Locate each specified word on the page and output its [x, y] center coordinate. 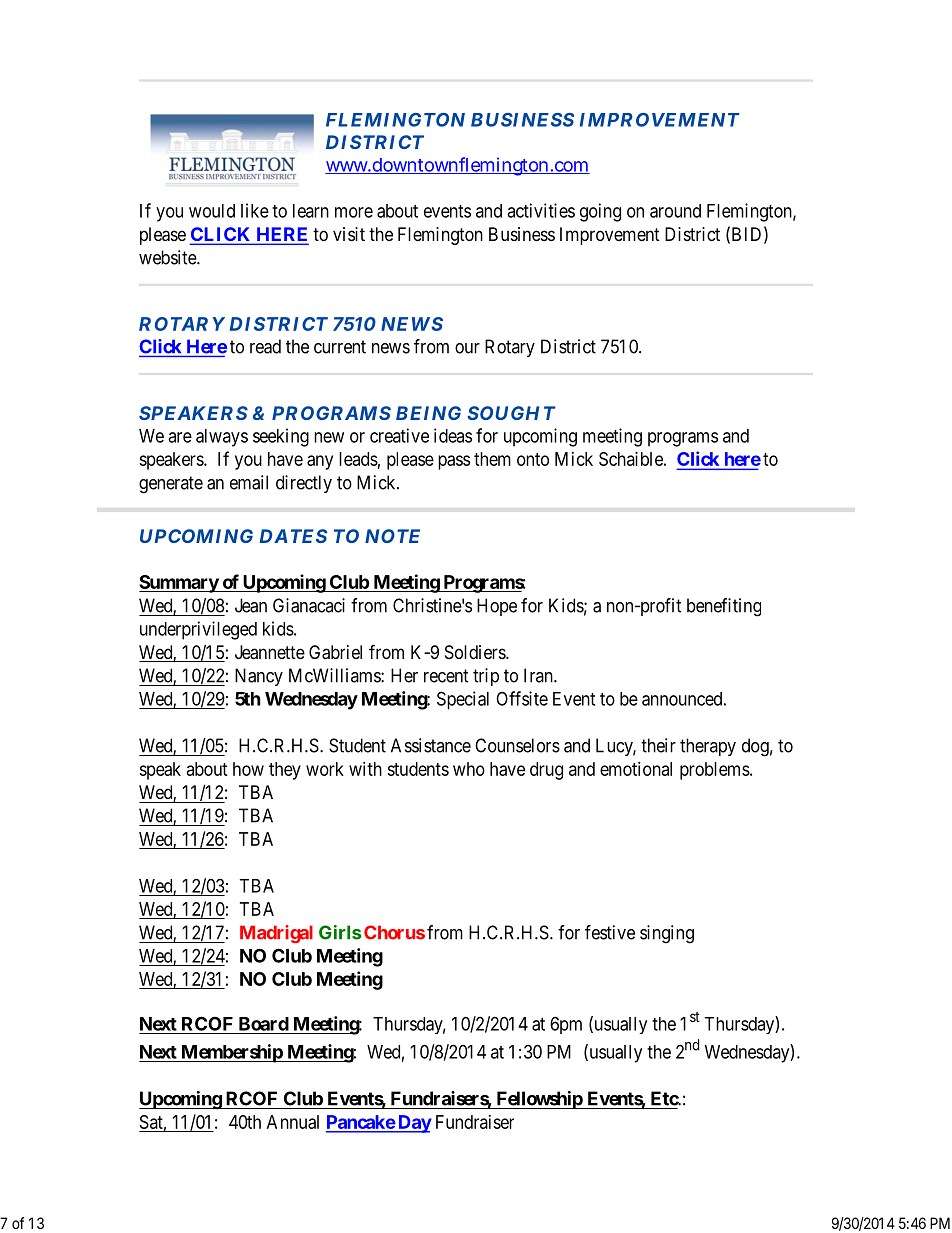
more [354, 212]
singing [667, 934]
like [255, 210]
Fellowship [539, 1100]
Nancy [259, 677]
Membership [231, 1053]
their [658, 745]
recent [446, 676]
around [675, 211]
